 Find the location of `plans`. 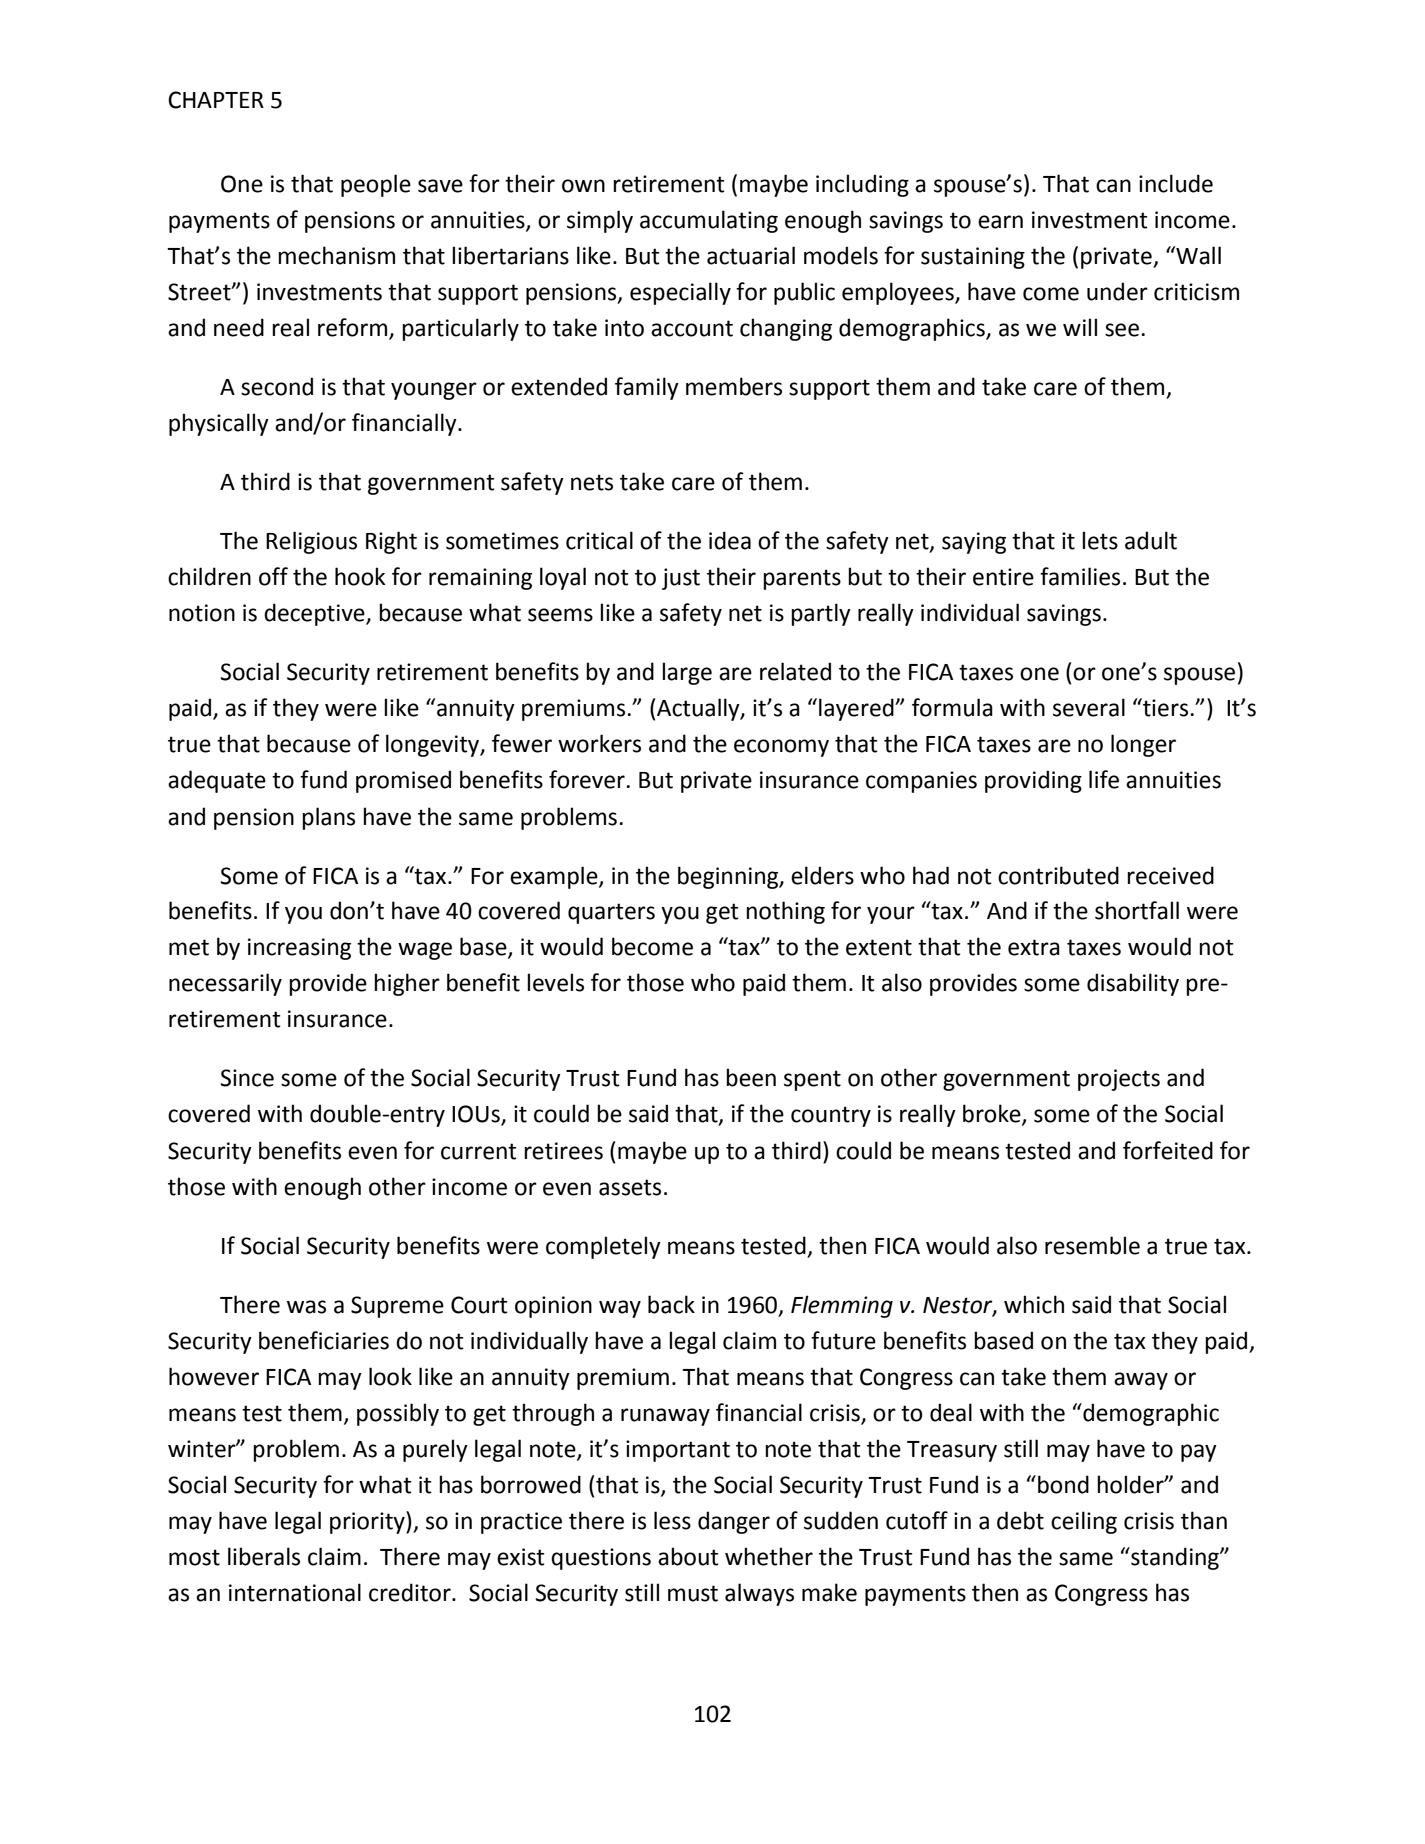

plans is located at coordinates (328, 818).
